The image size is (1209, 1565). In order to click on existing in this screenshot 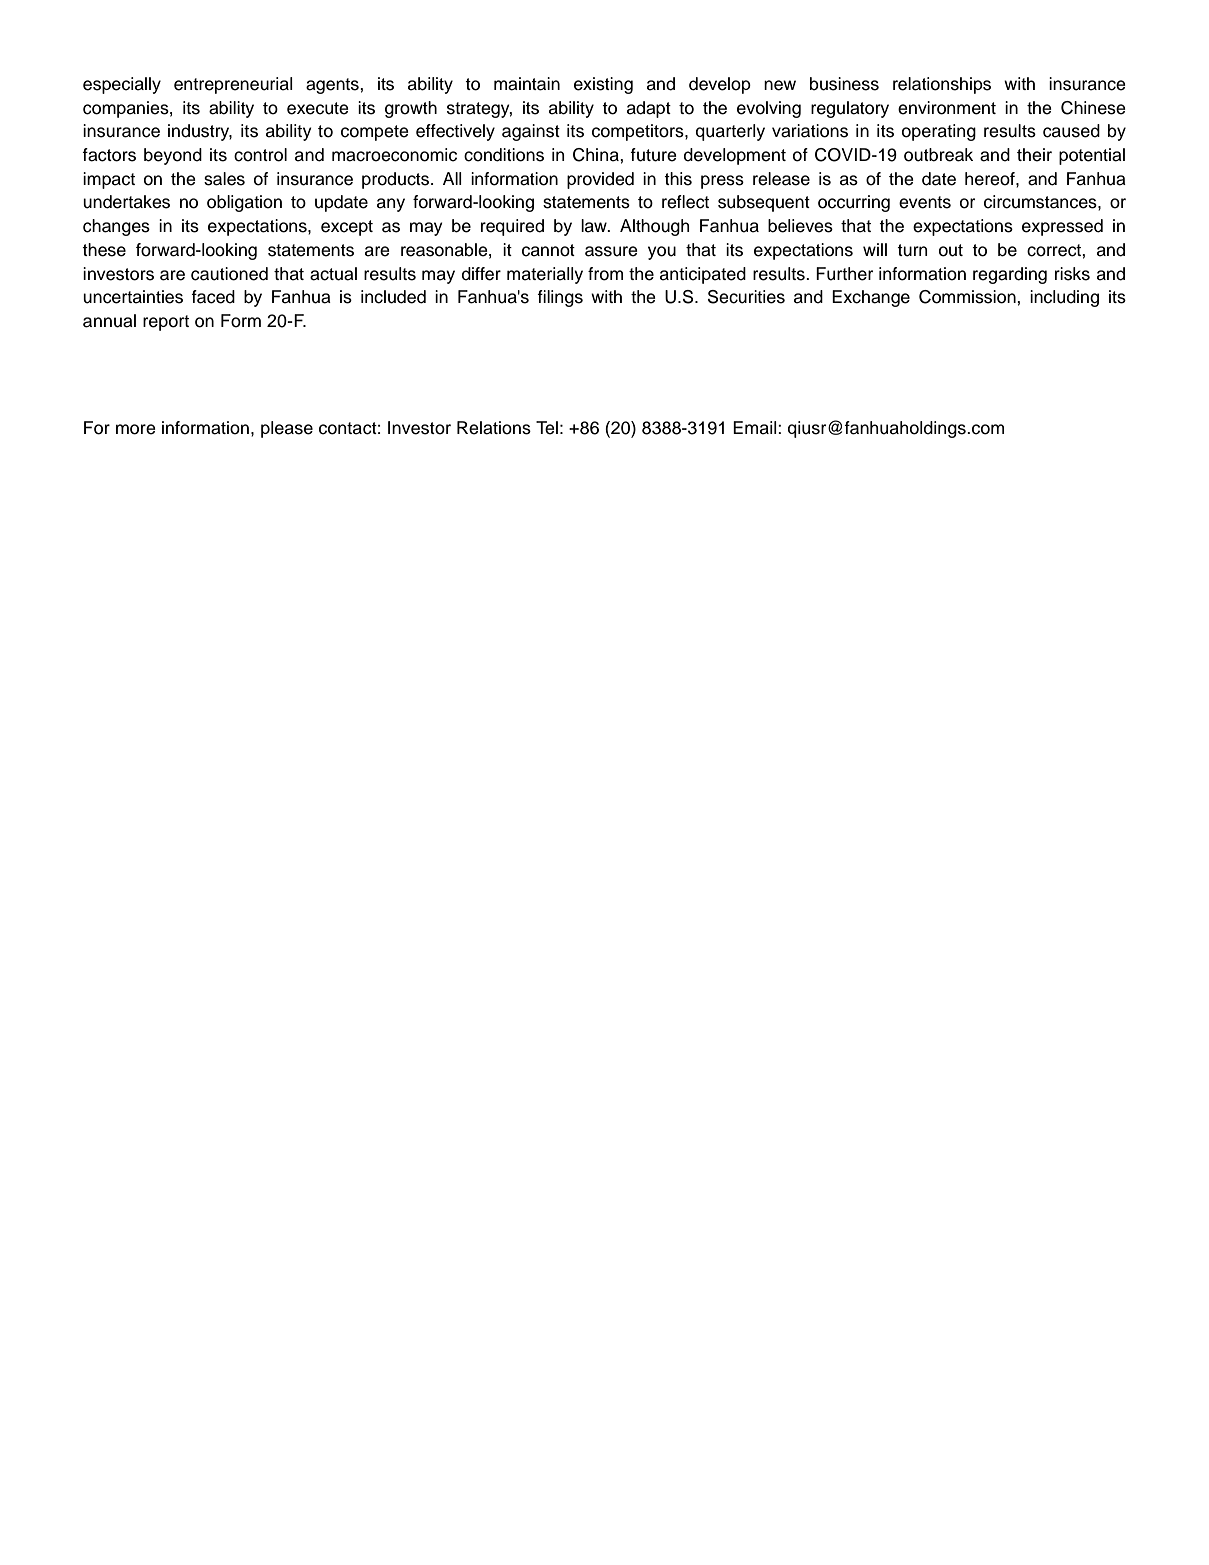, I will do `click(603, 85)`.
